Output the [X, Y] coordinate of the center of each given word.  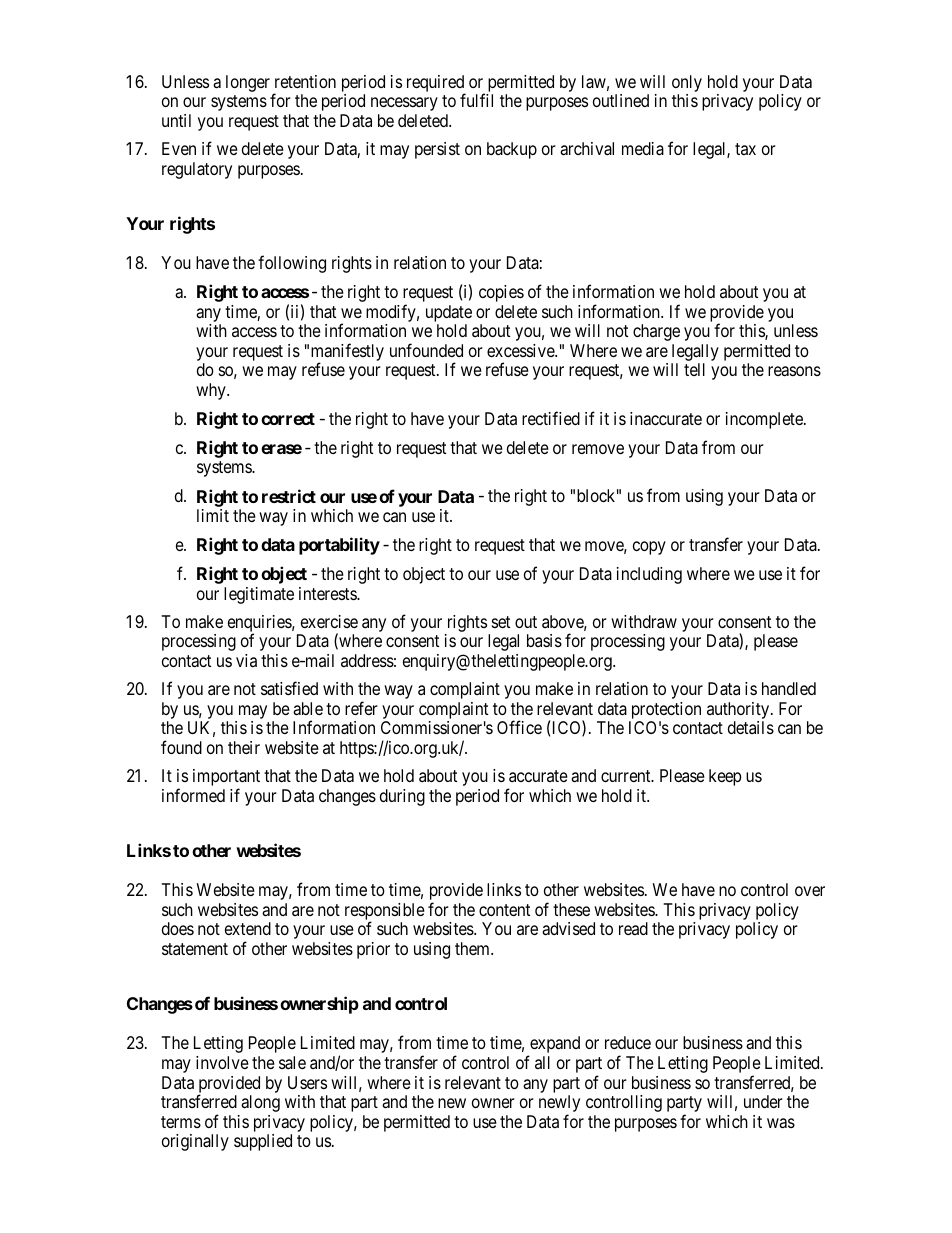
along [260, 1103]
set [501, 622]
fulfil [476, 100]
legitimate [259, 595]
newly [559, 1105]
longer [248, 83]
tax [745, 149]
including [649, 575]
